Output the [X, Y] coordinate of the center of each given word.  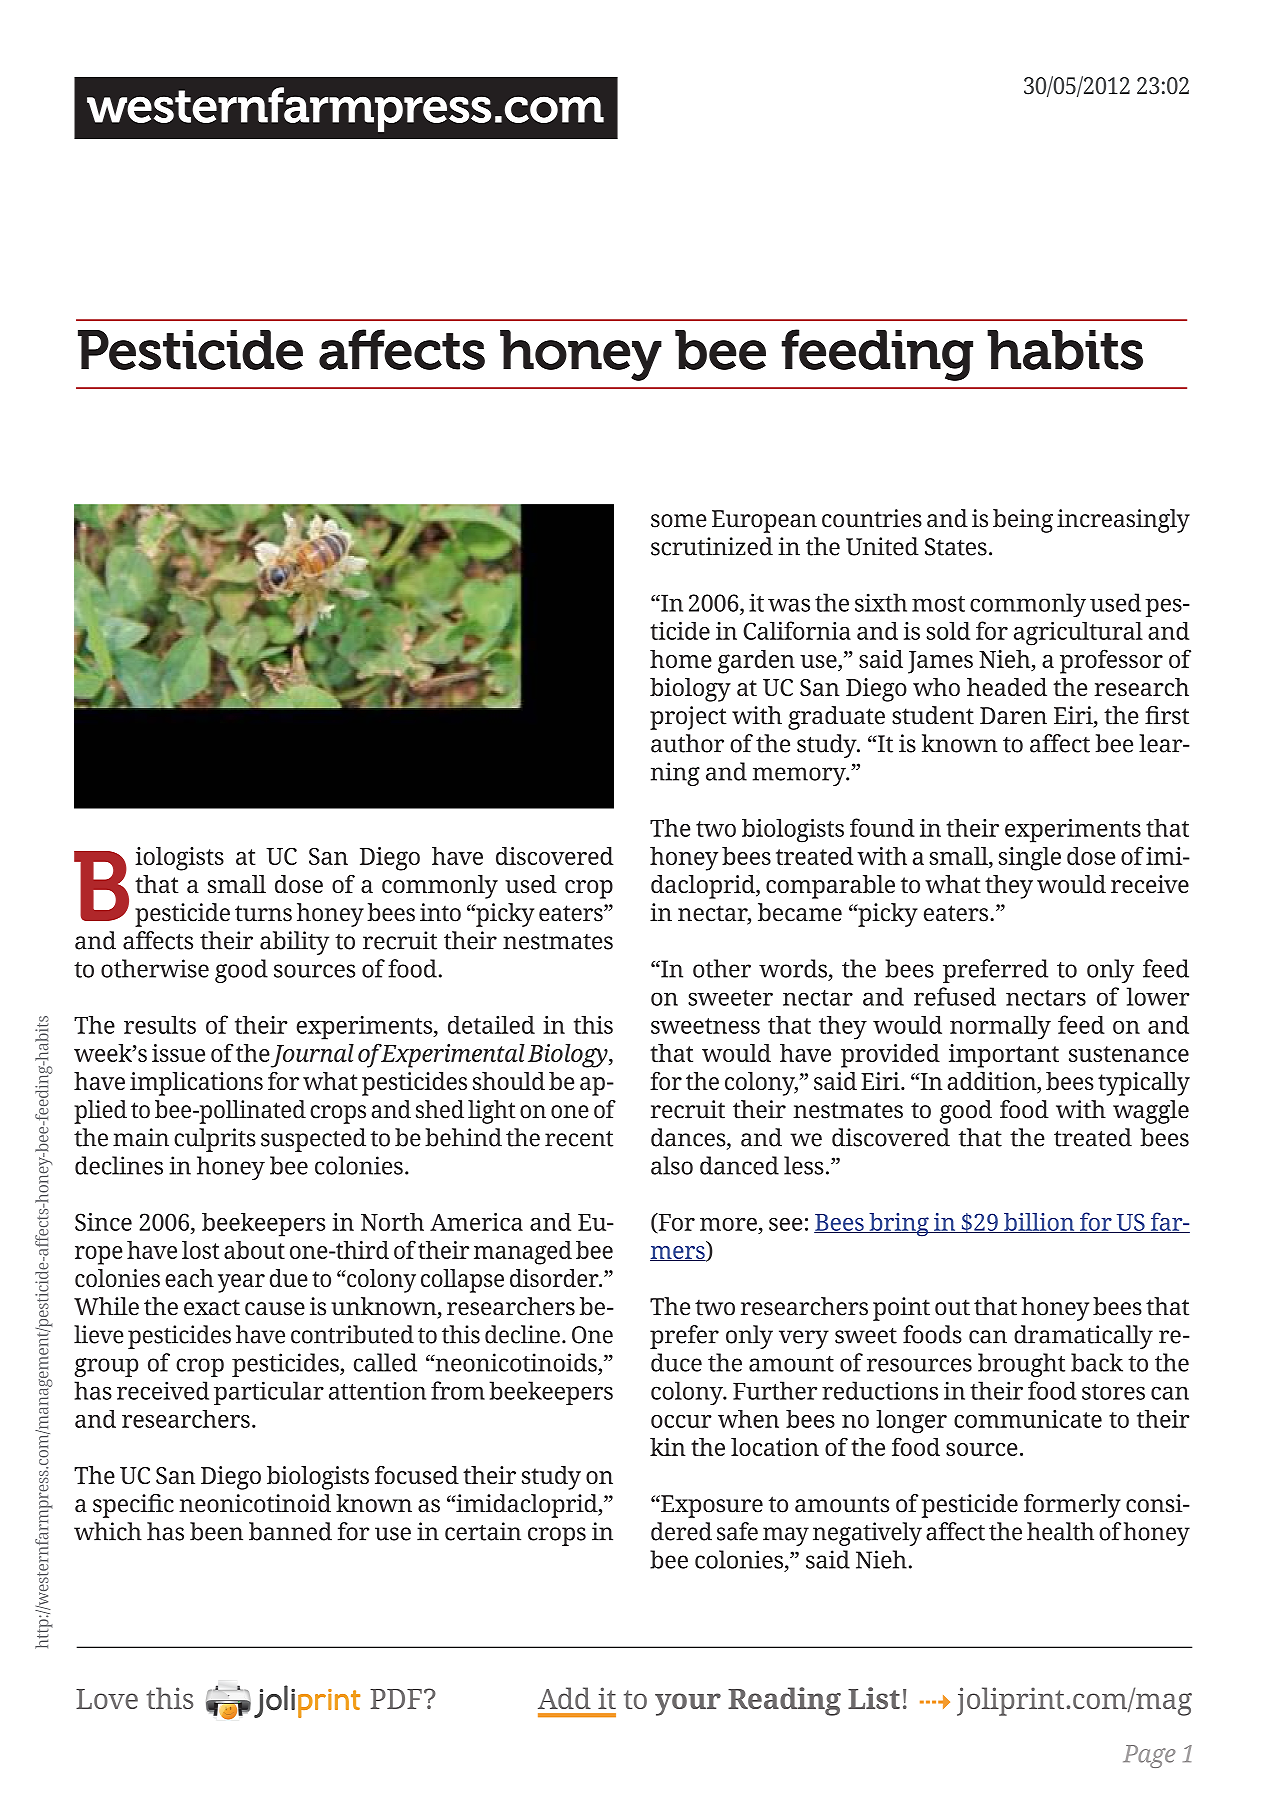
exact [212, 1307]
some [679, 521]
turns [263, 913]
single [1029, 859]
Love [107, 1699]
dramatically [1083, 1337]
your [688, 1704]
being [1023, 521]
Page [1149, 1756]
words [793, 968]
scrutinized [712, 546]
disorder [555, 1278]
